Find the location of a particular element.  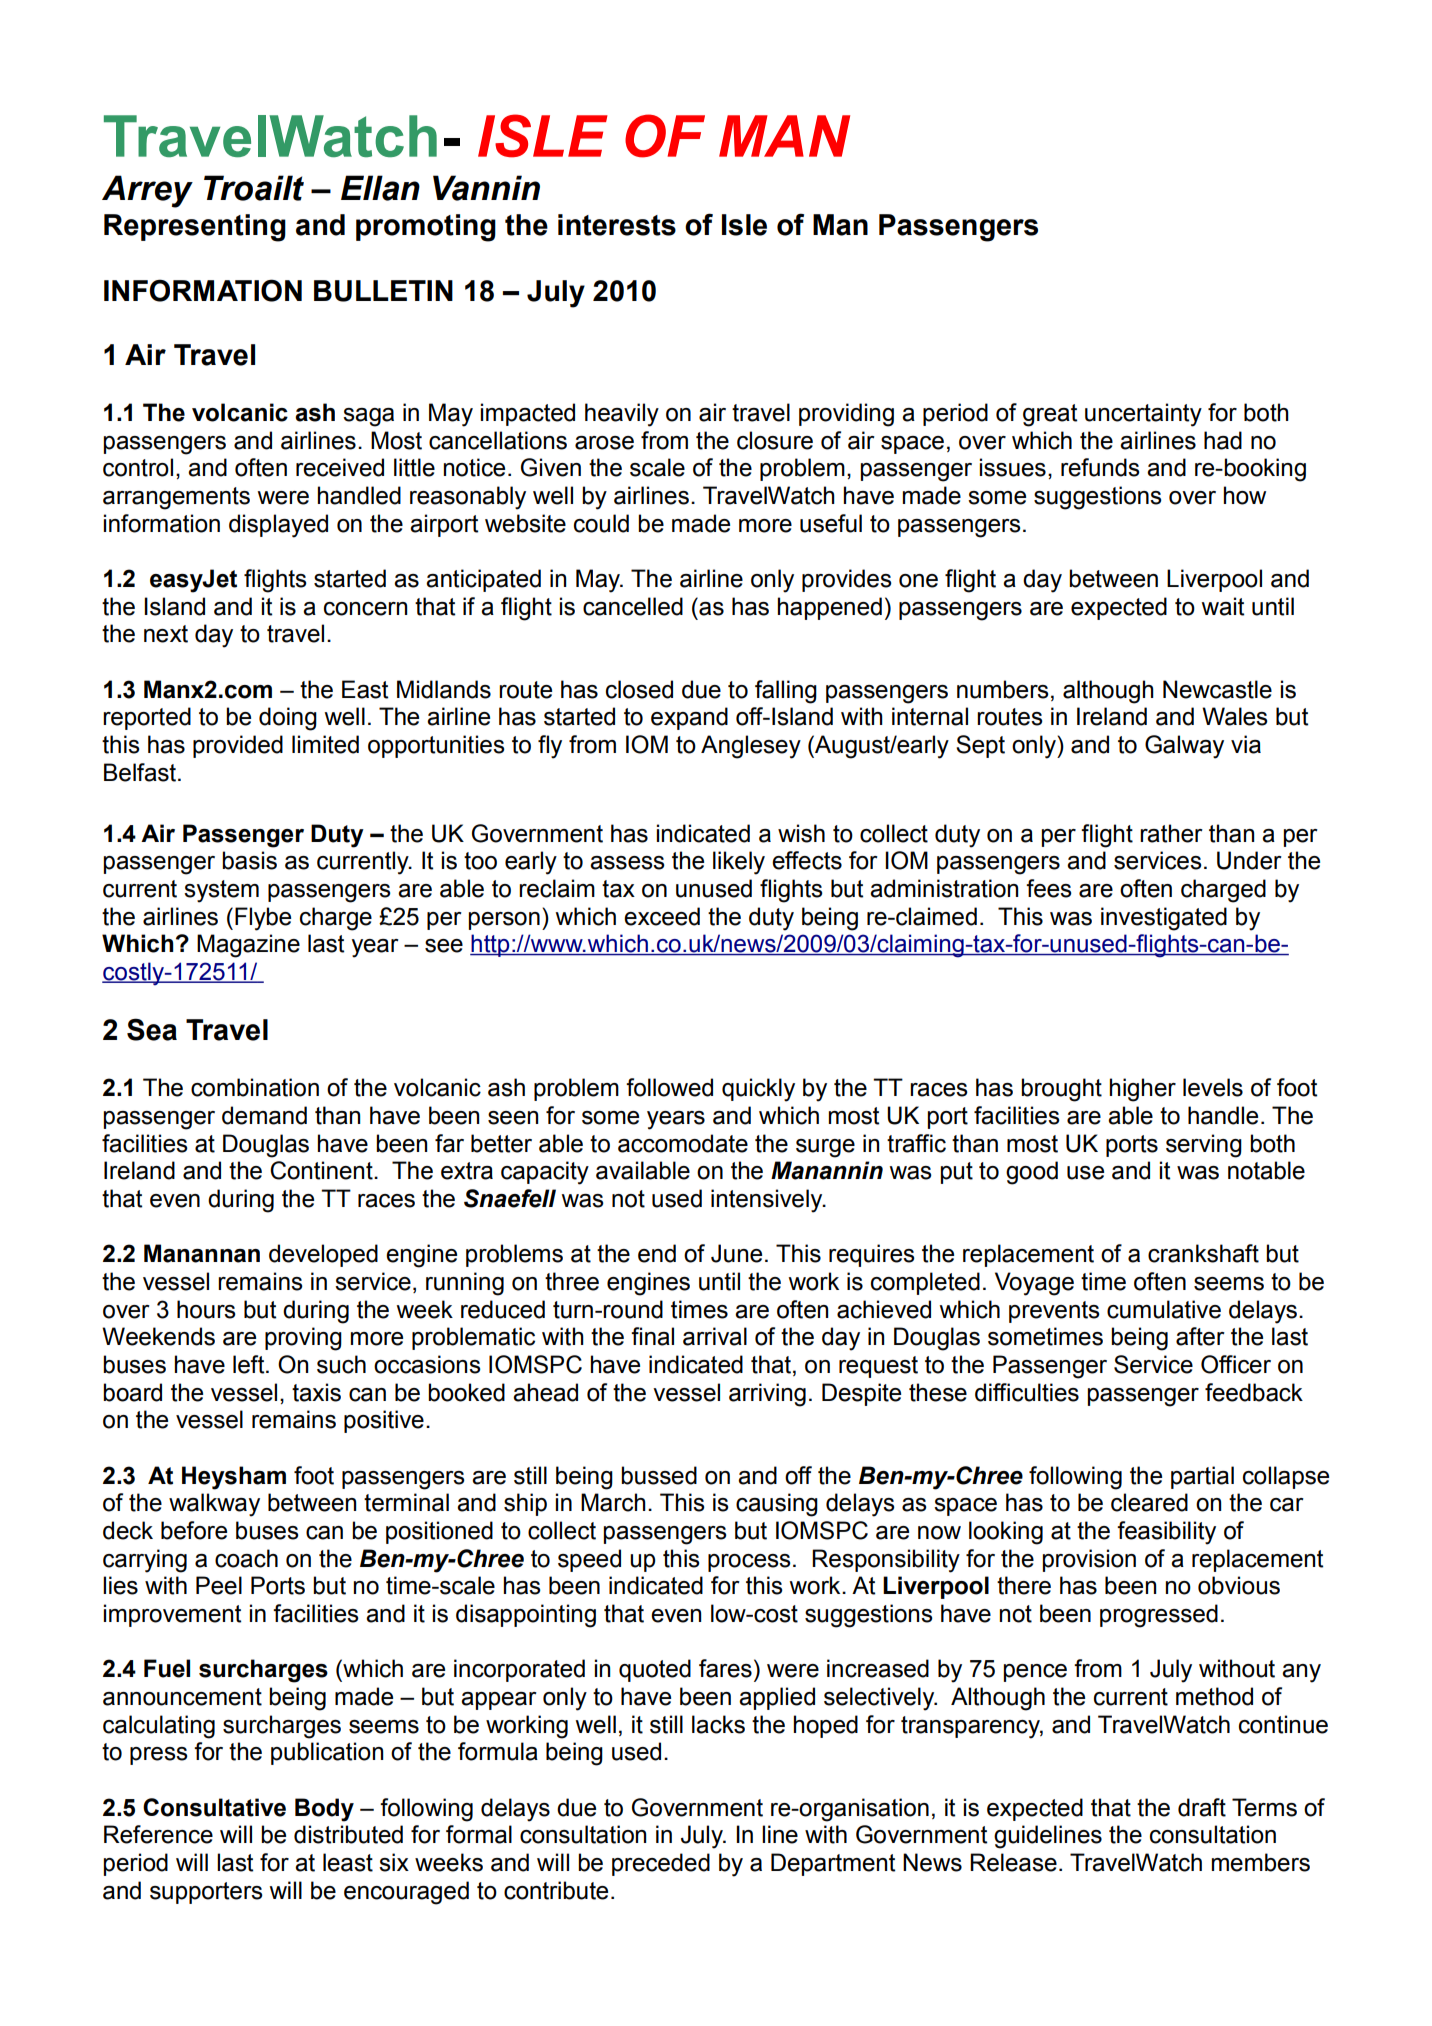

Consultative is located at coordinates (214, 1807).
